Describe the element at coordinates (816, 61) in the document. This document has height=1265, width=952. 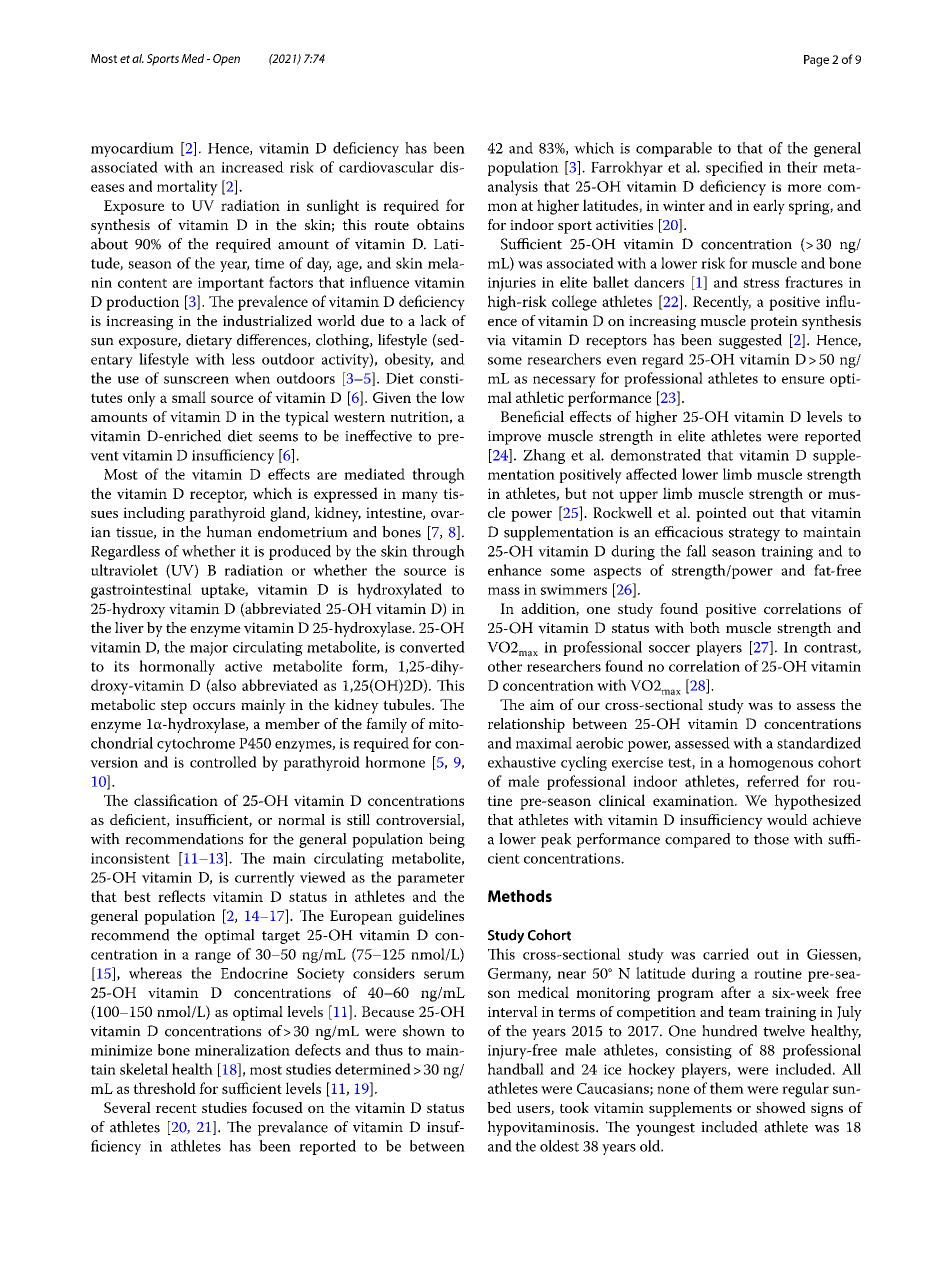
I see `Page` at that location.
